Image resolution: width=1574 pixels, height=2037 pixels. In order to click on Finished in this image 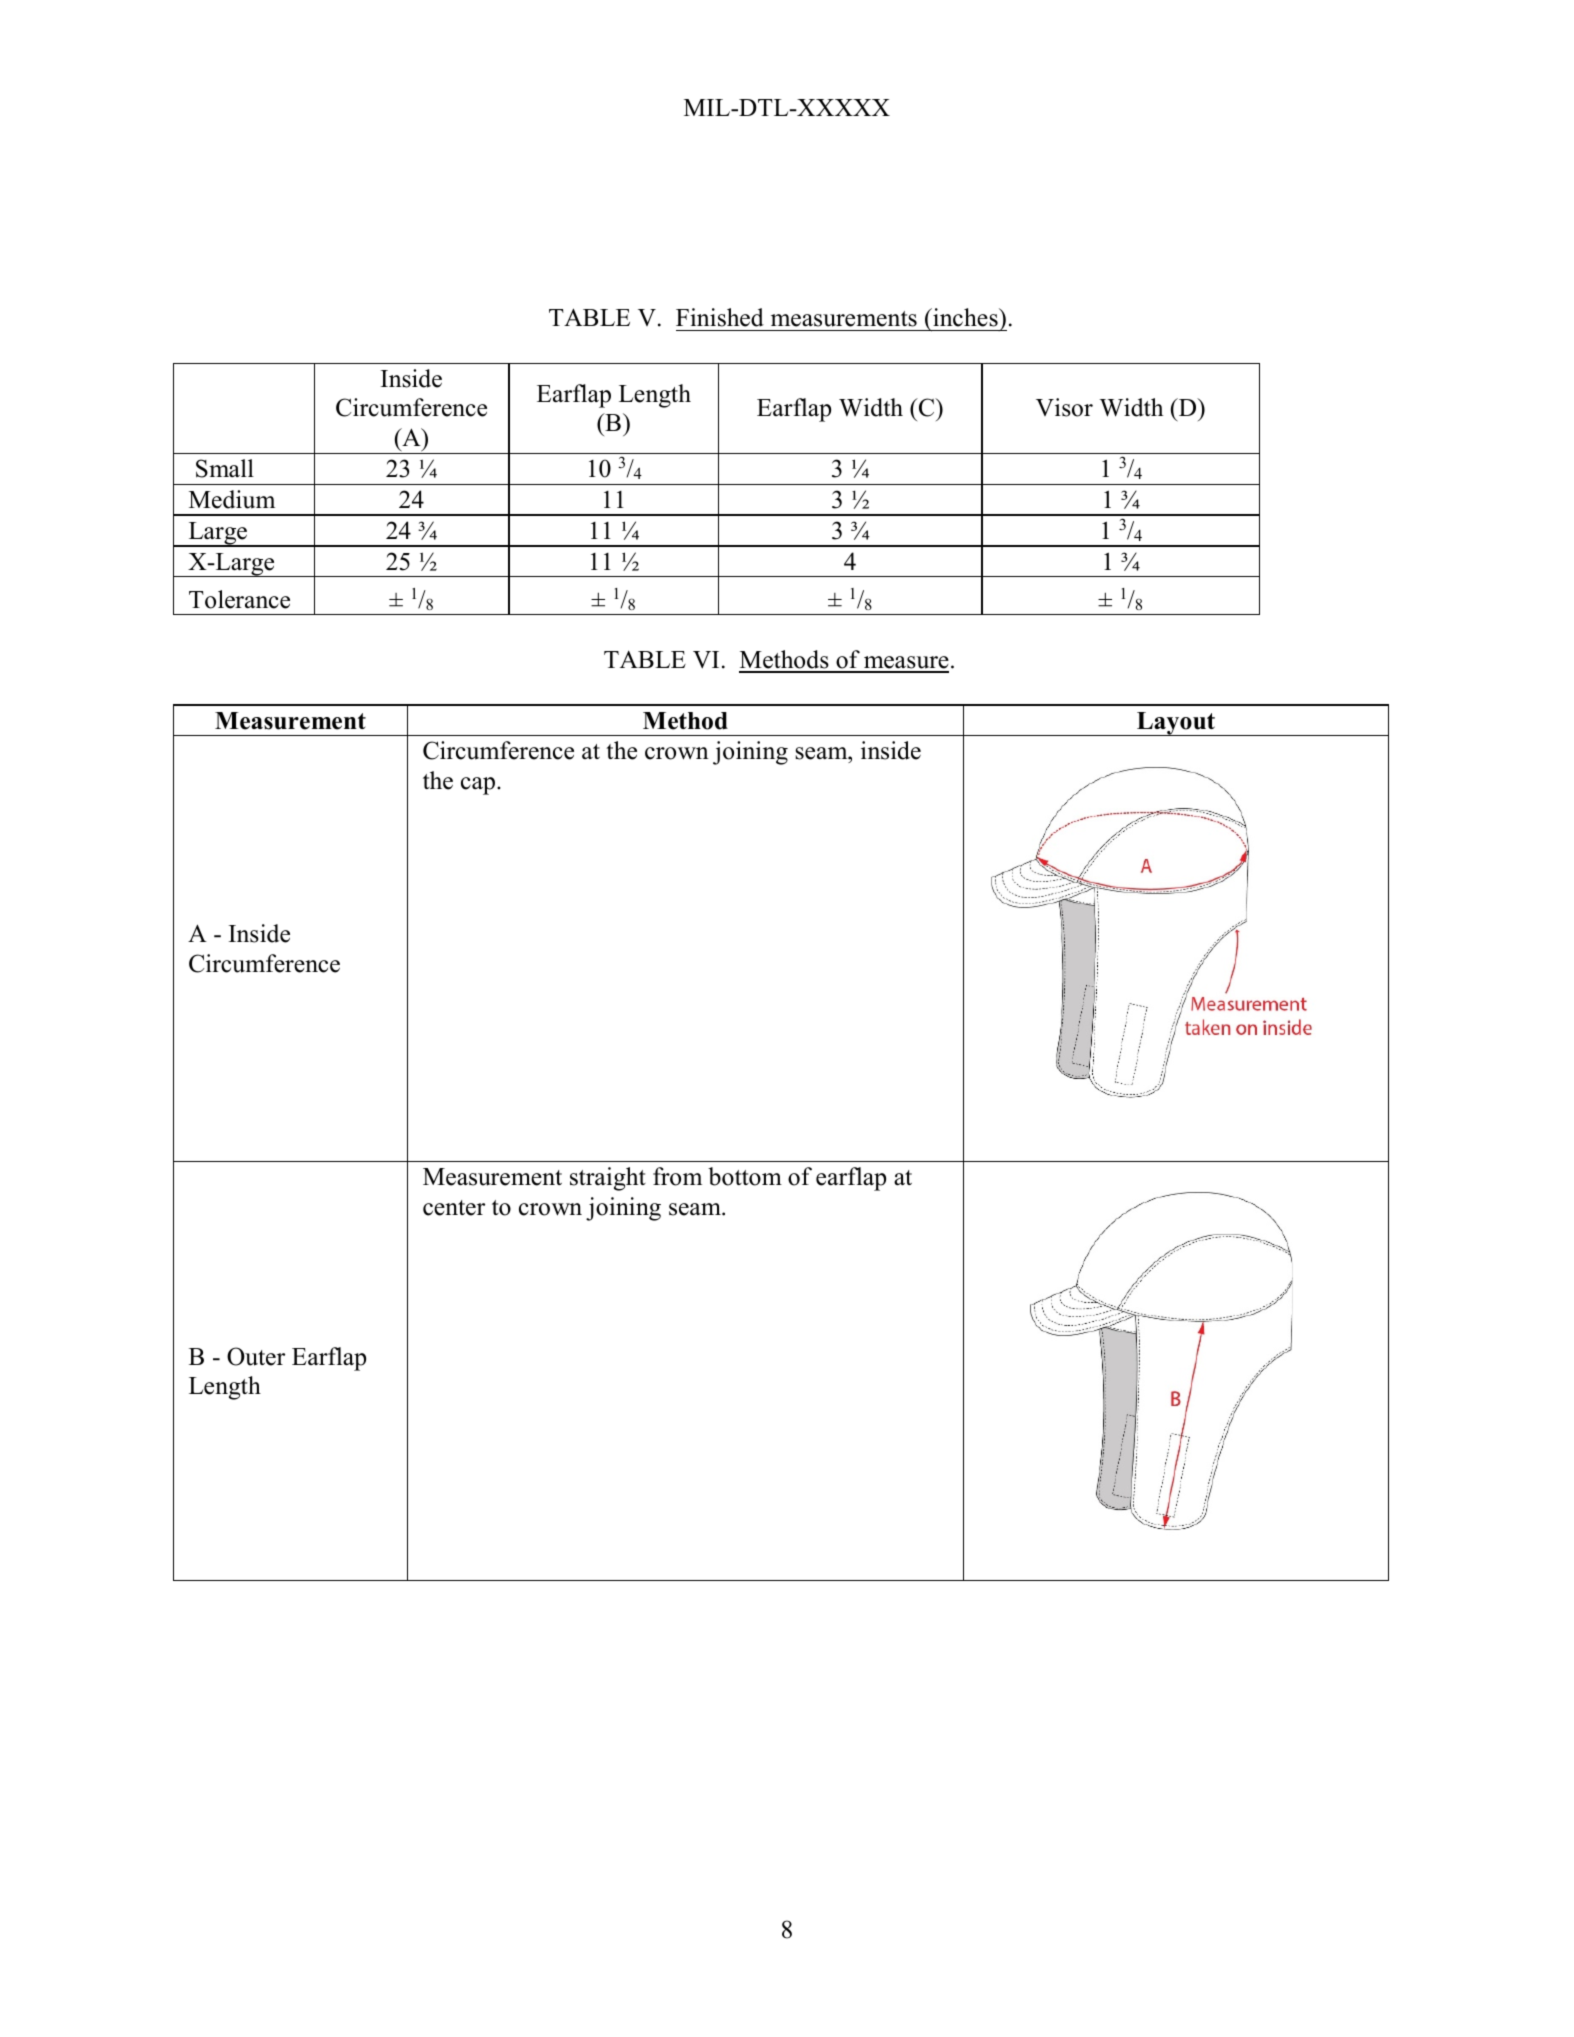, I will do `click(720, 317)`.
